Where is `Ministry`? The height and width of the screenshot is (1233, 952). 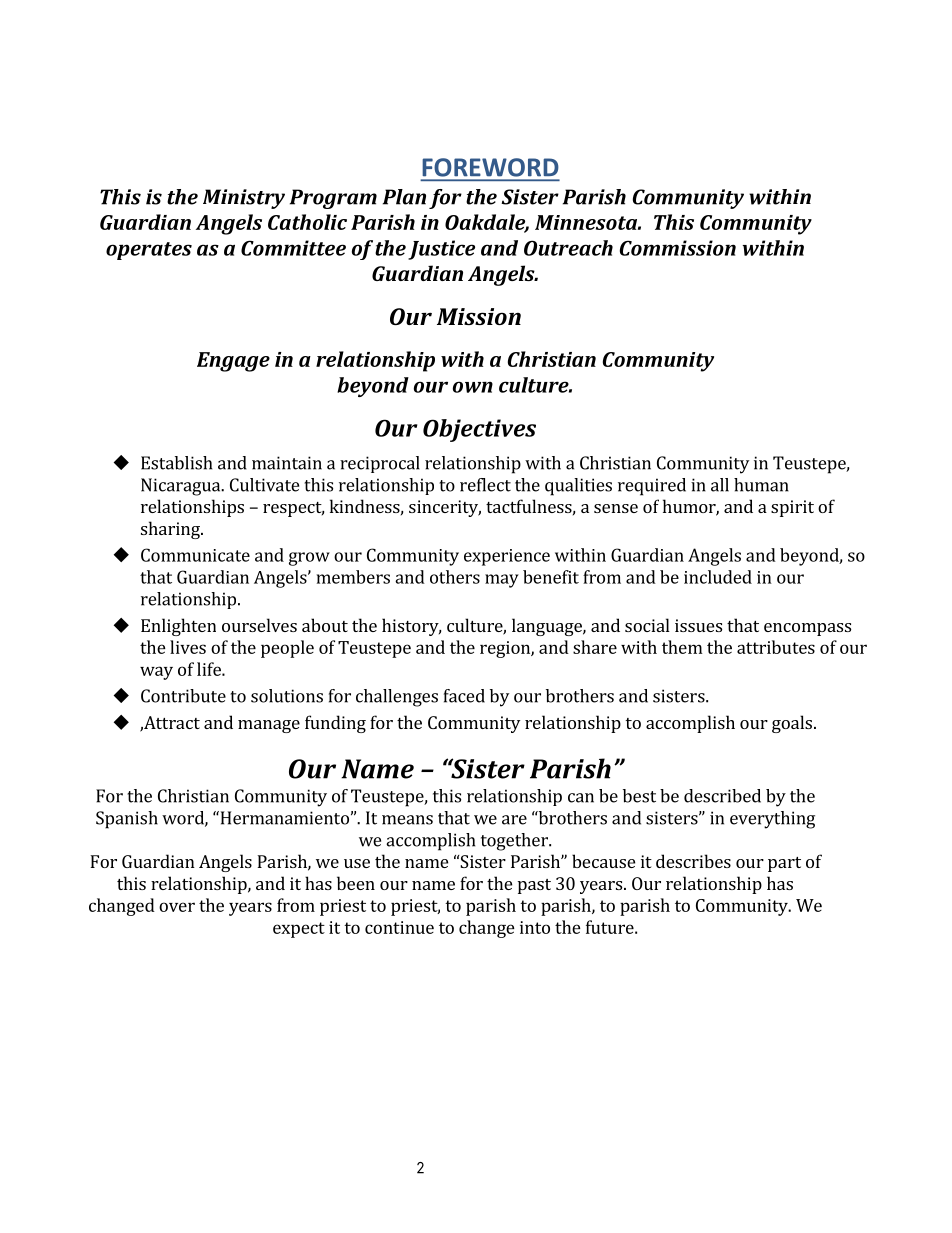
Ministry is located at coordinates (244, 199).
